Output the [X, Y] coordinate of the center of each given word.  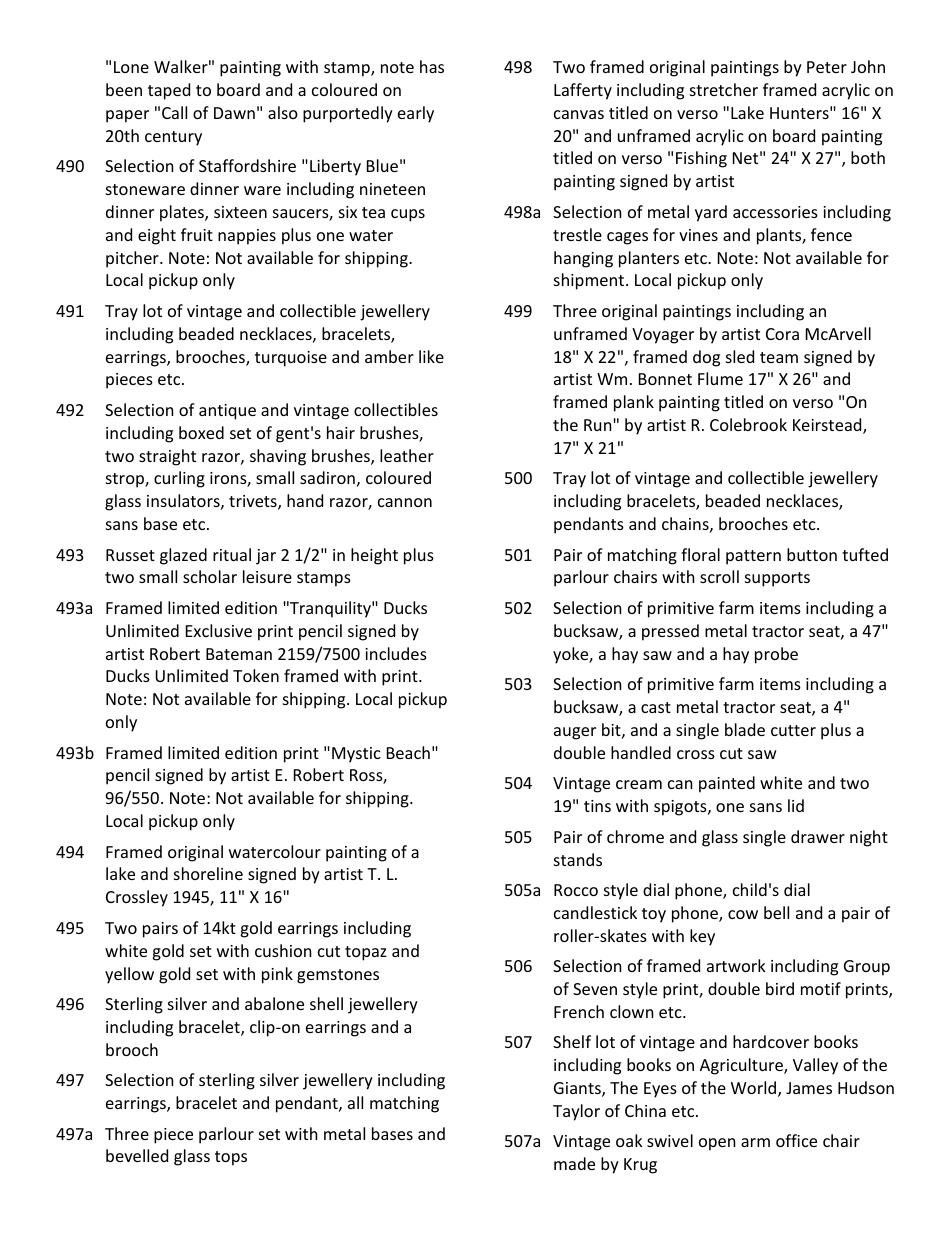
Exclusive [219, 630]
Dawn [234, 113]
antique [227, 412]
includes [396, 653]
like [431, 356]
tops [231, 1158]
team [779, 357]
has [432, 66]
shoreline [208, 873]
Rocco [576, 890]
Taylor [576, 1112]
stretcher [724, 89]
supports [777, 579]
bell [776, 912]
